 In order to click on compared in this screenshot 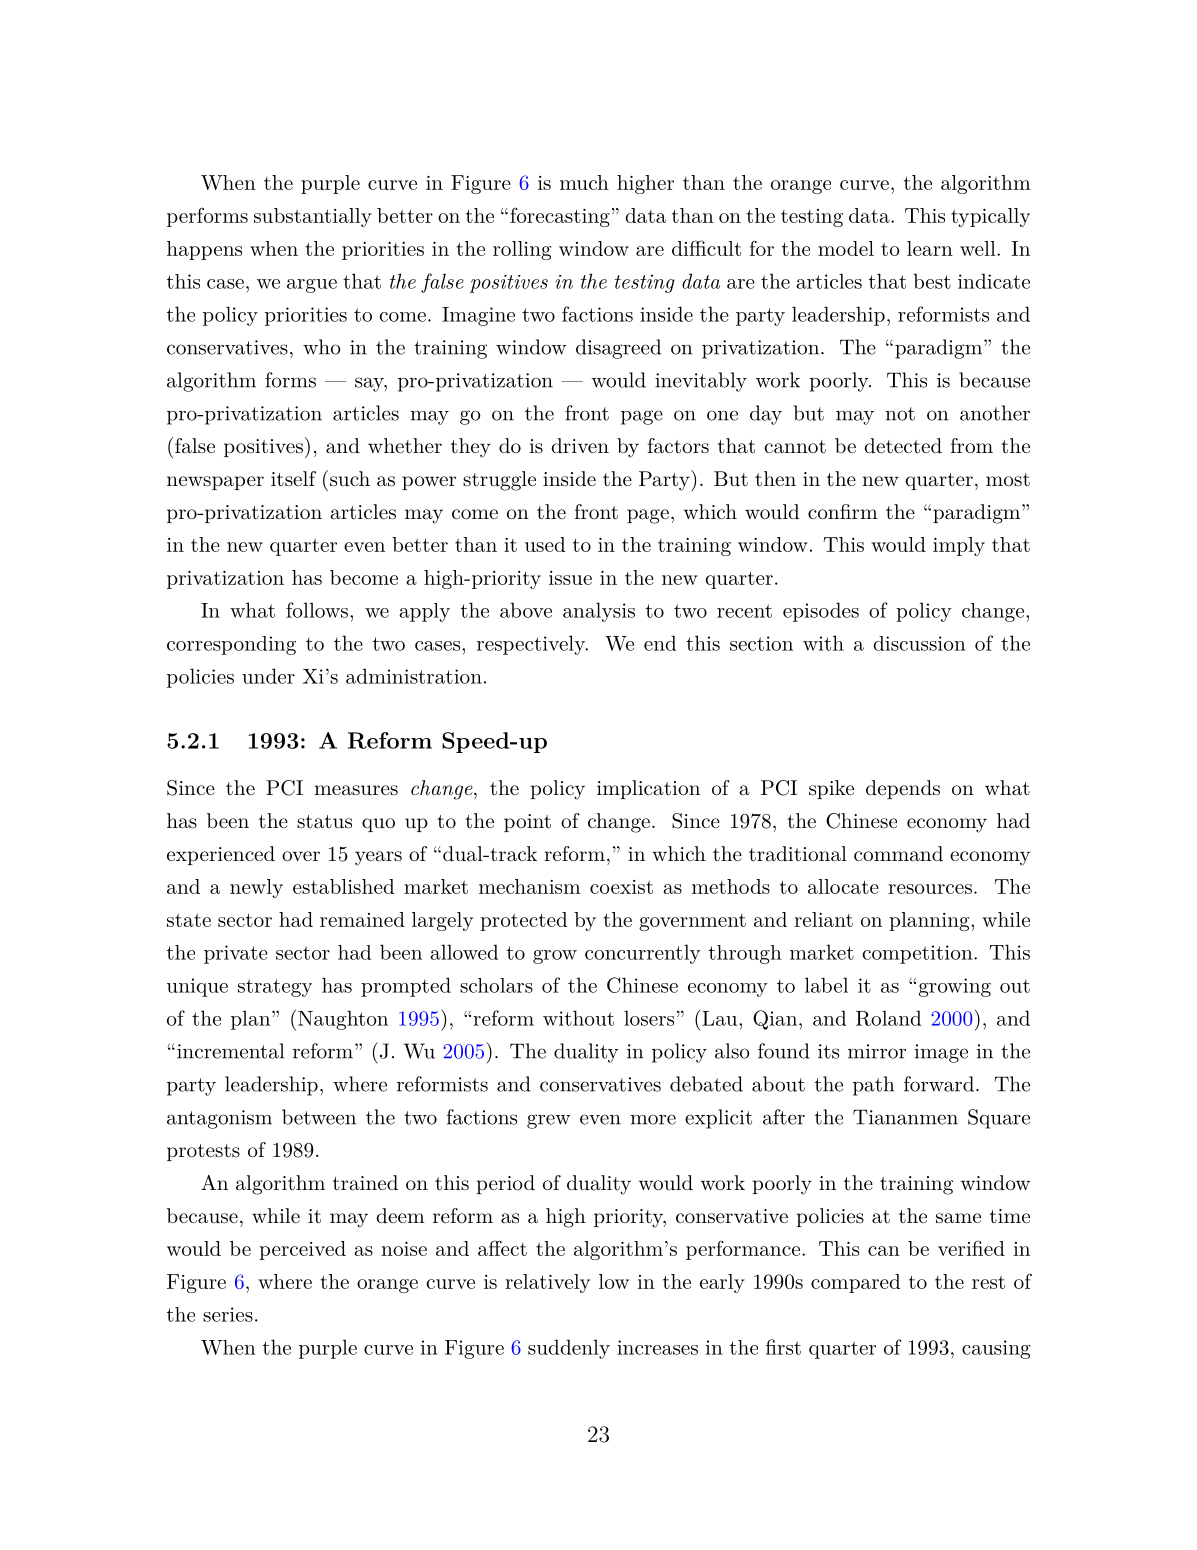, I will do `click(855, 1283)`.
